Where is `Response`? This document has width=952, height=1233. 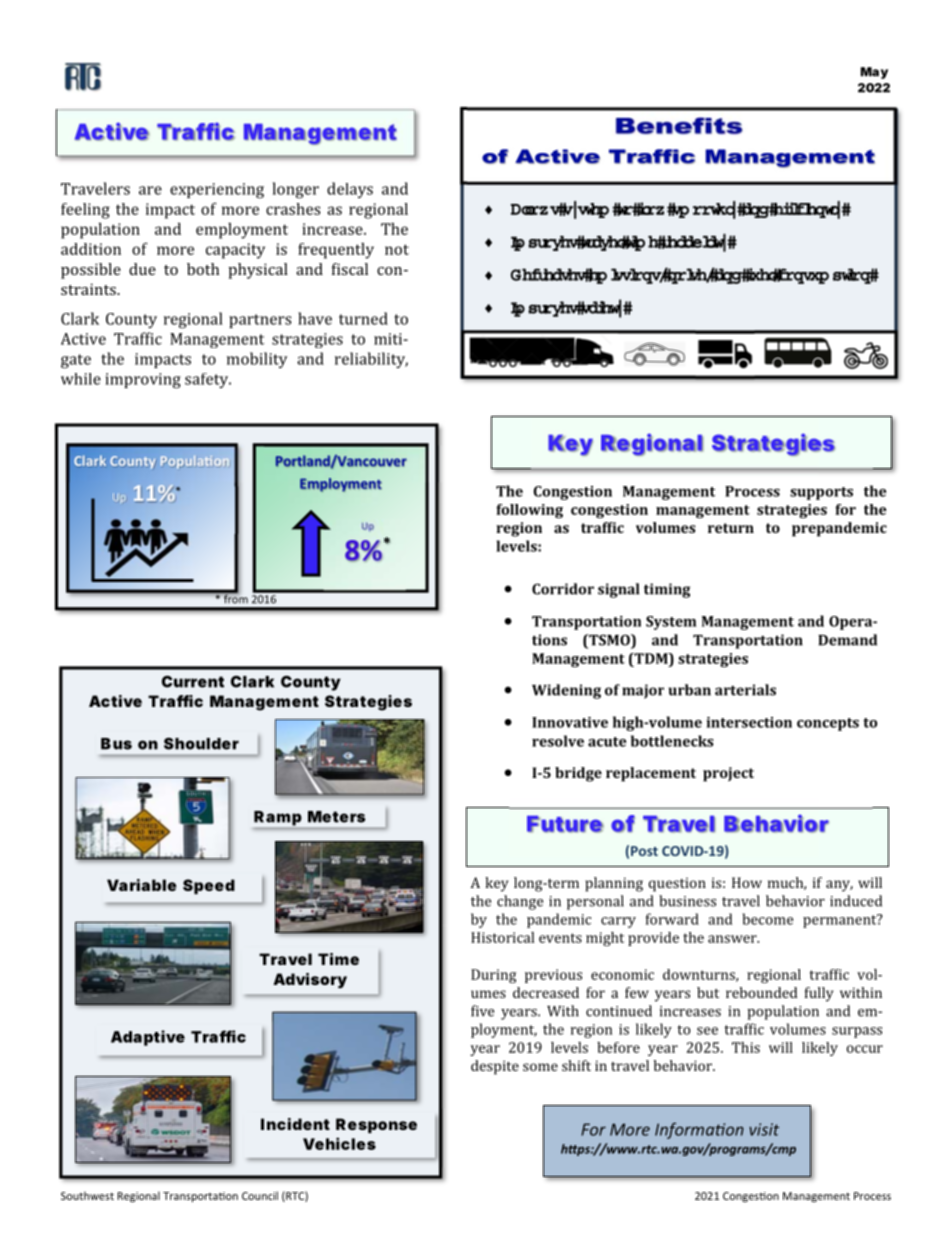 Response is located at coordinates (376, 1125).
